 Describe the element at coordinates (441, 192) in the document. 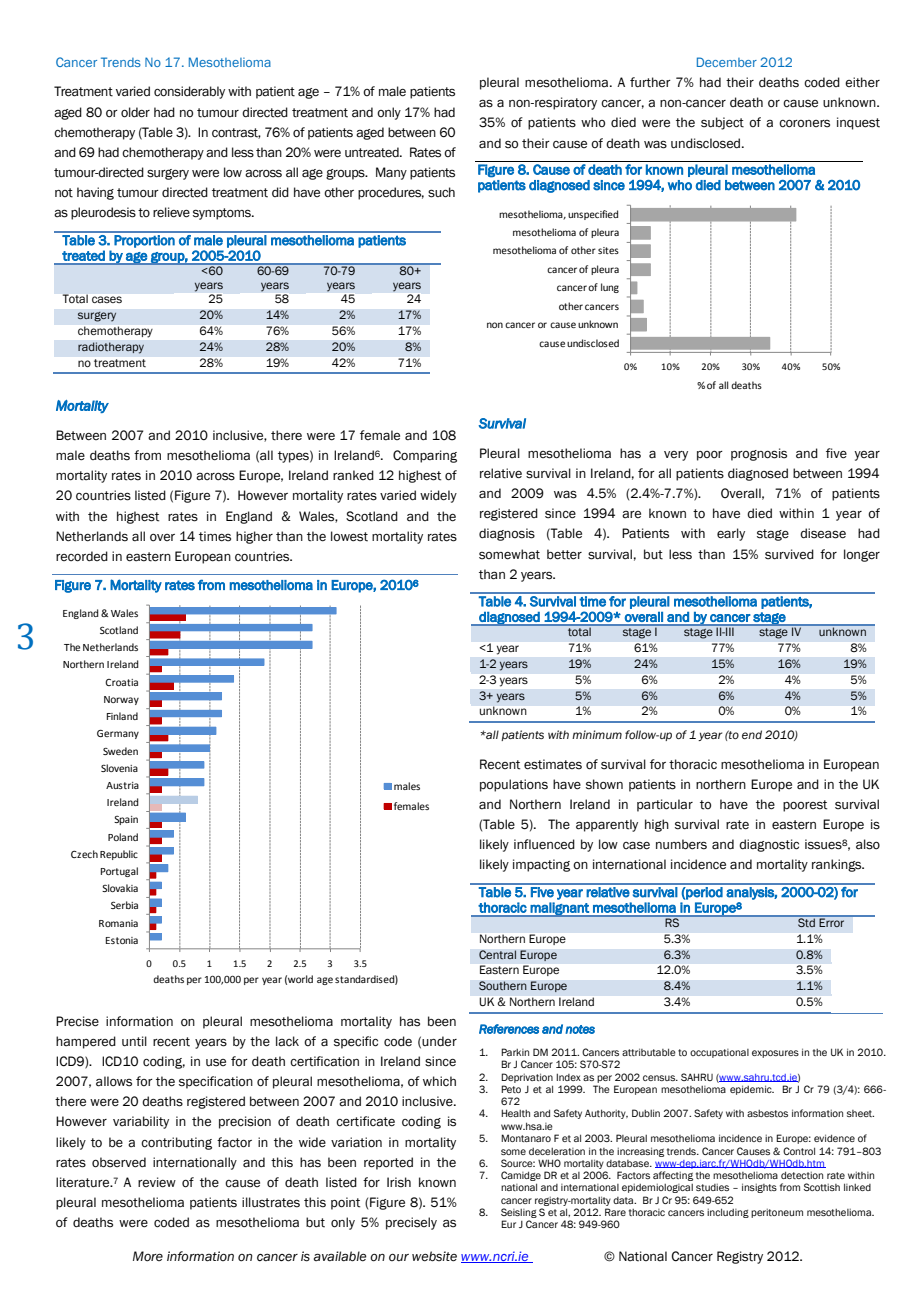

I see `such` at that location.
